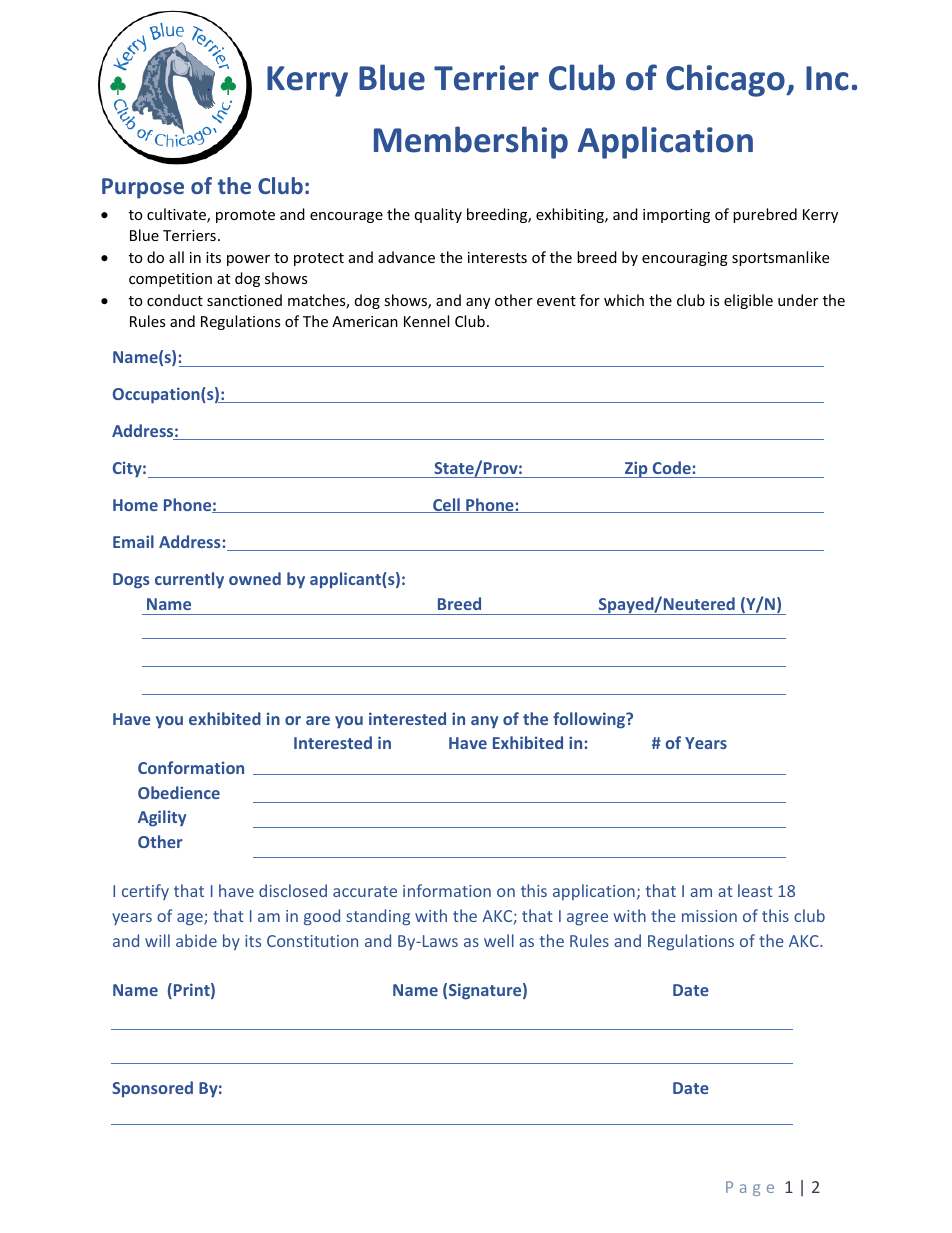  What do you see at coordinates (798, 300) in the document?
I see `under` at bounding box center [798, 300].
